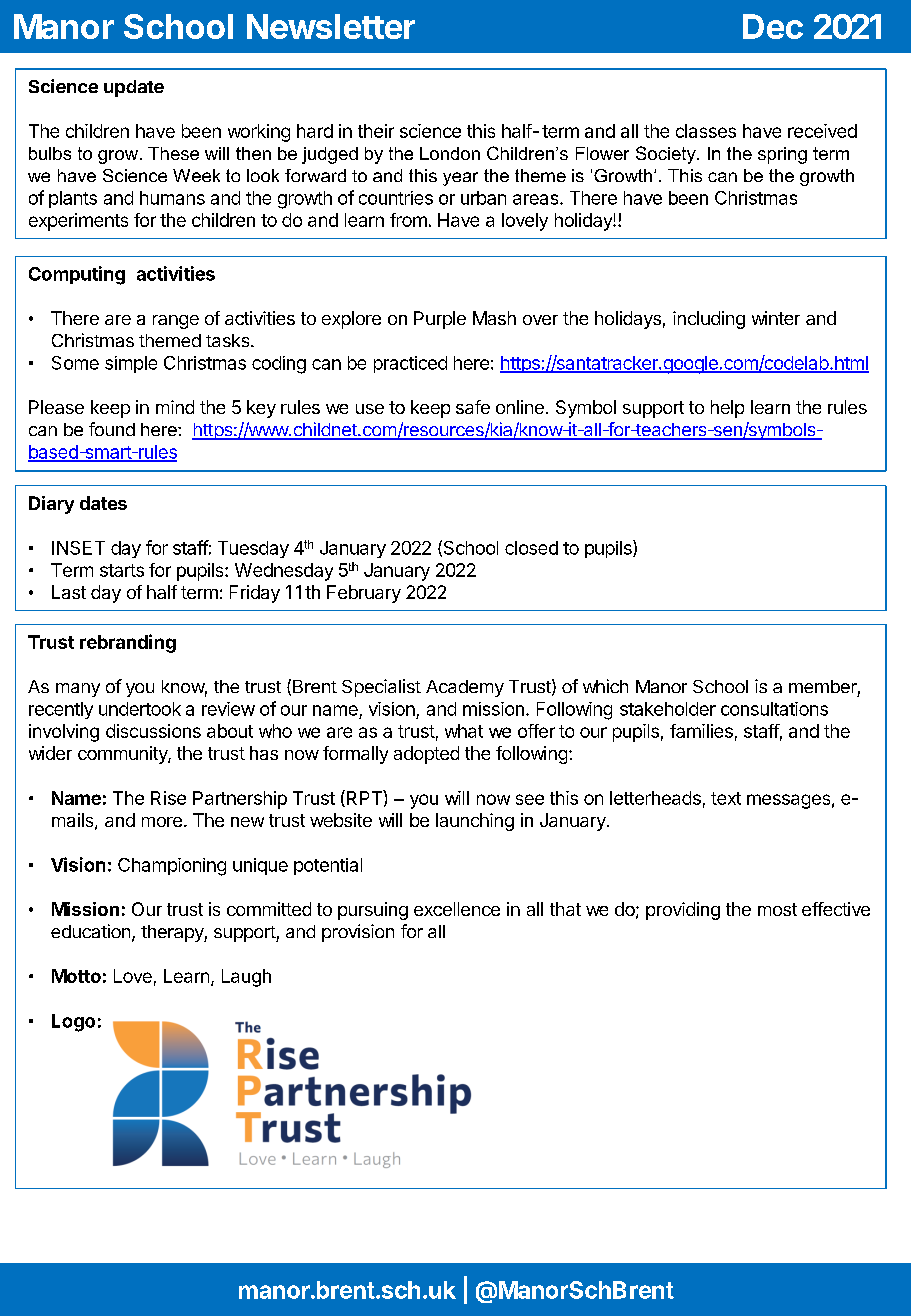 The image size is (911, 1316). What do you see at coordinates (331, 26) in the image?
I see `Newsletter` at bounding box center [331, 26].
